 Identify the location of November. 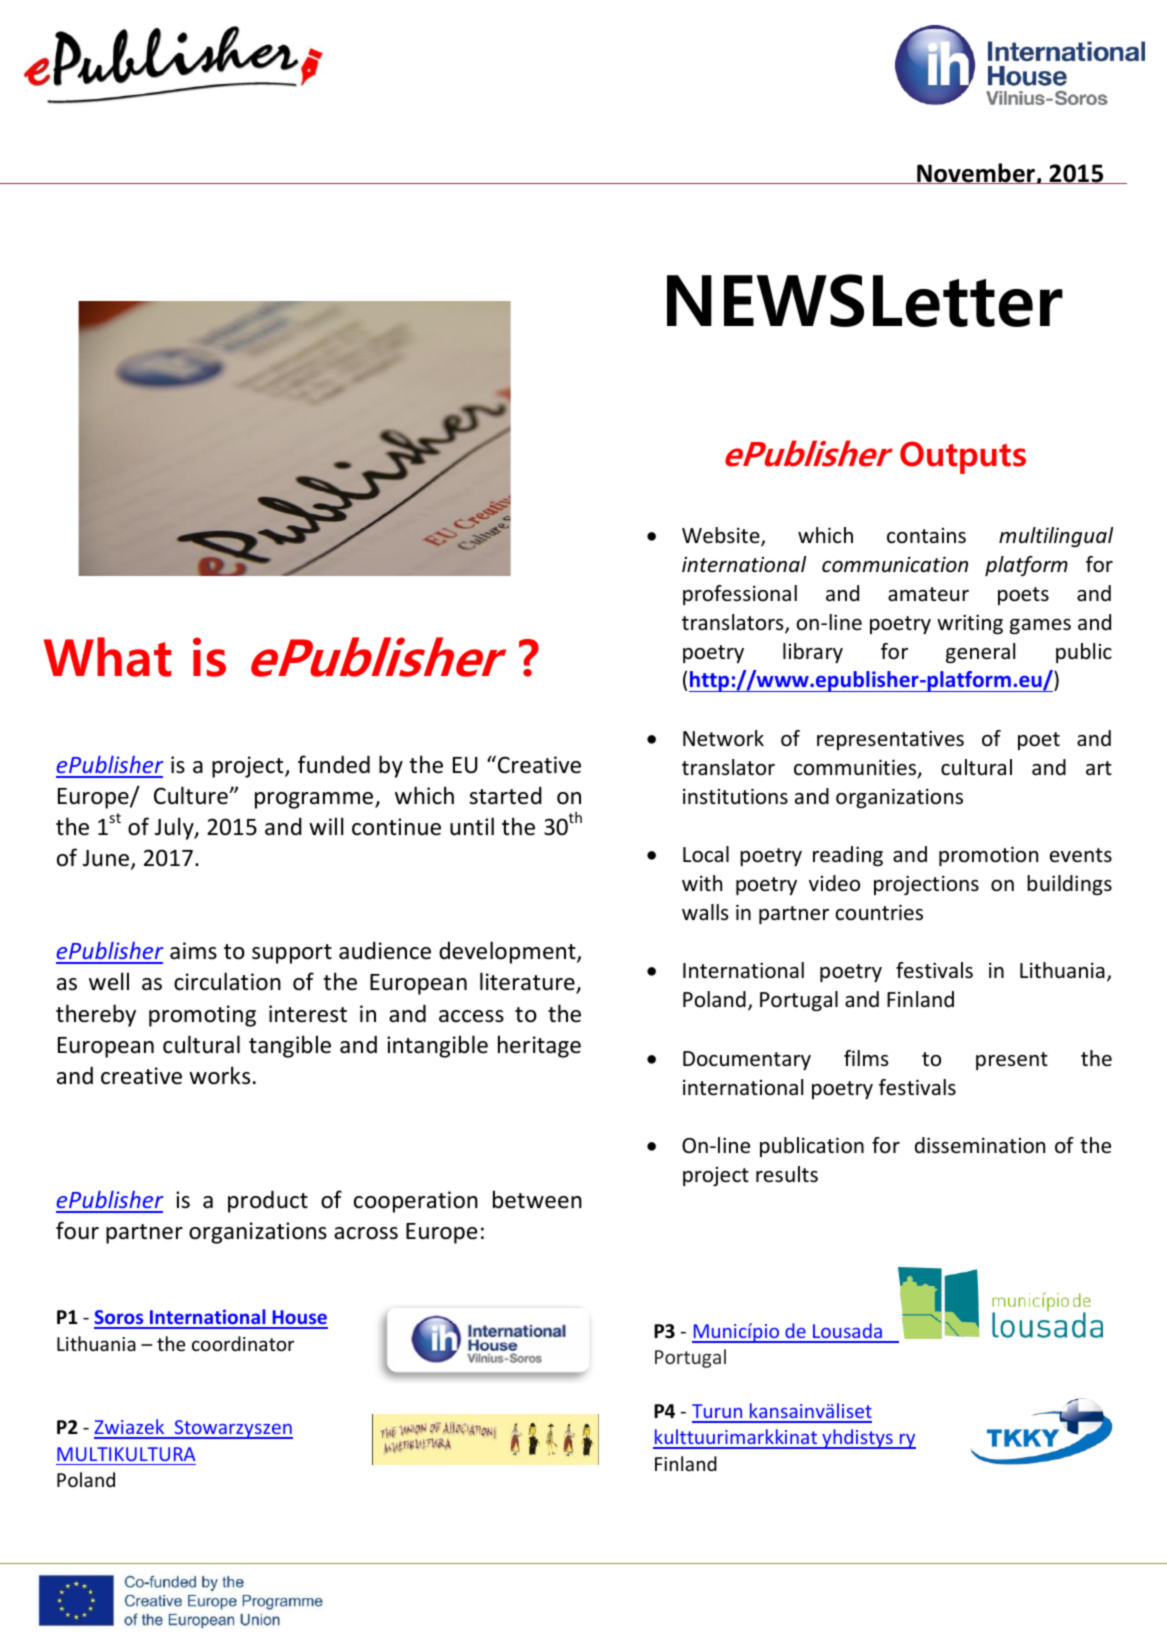
(976, 173).
